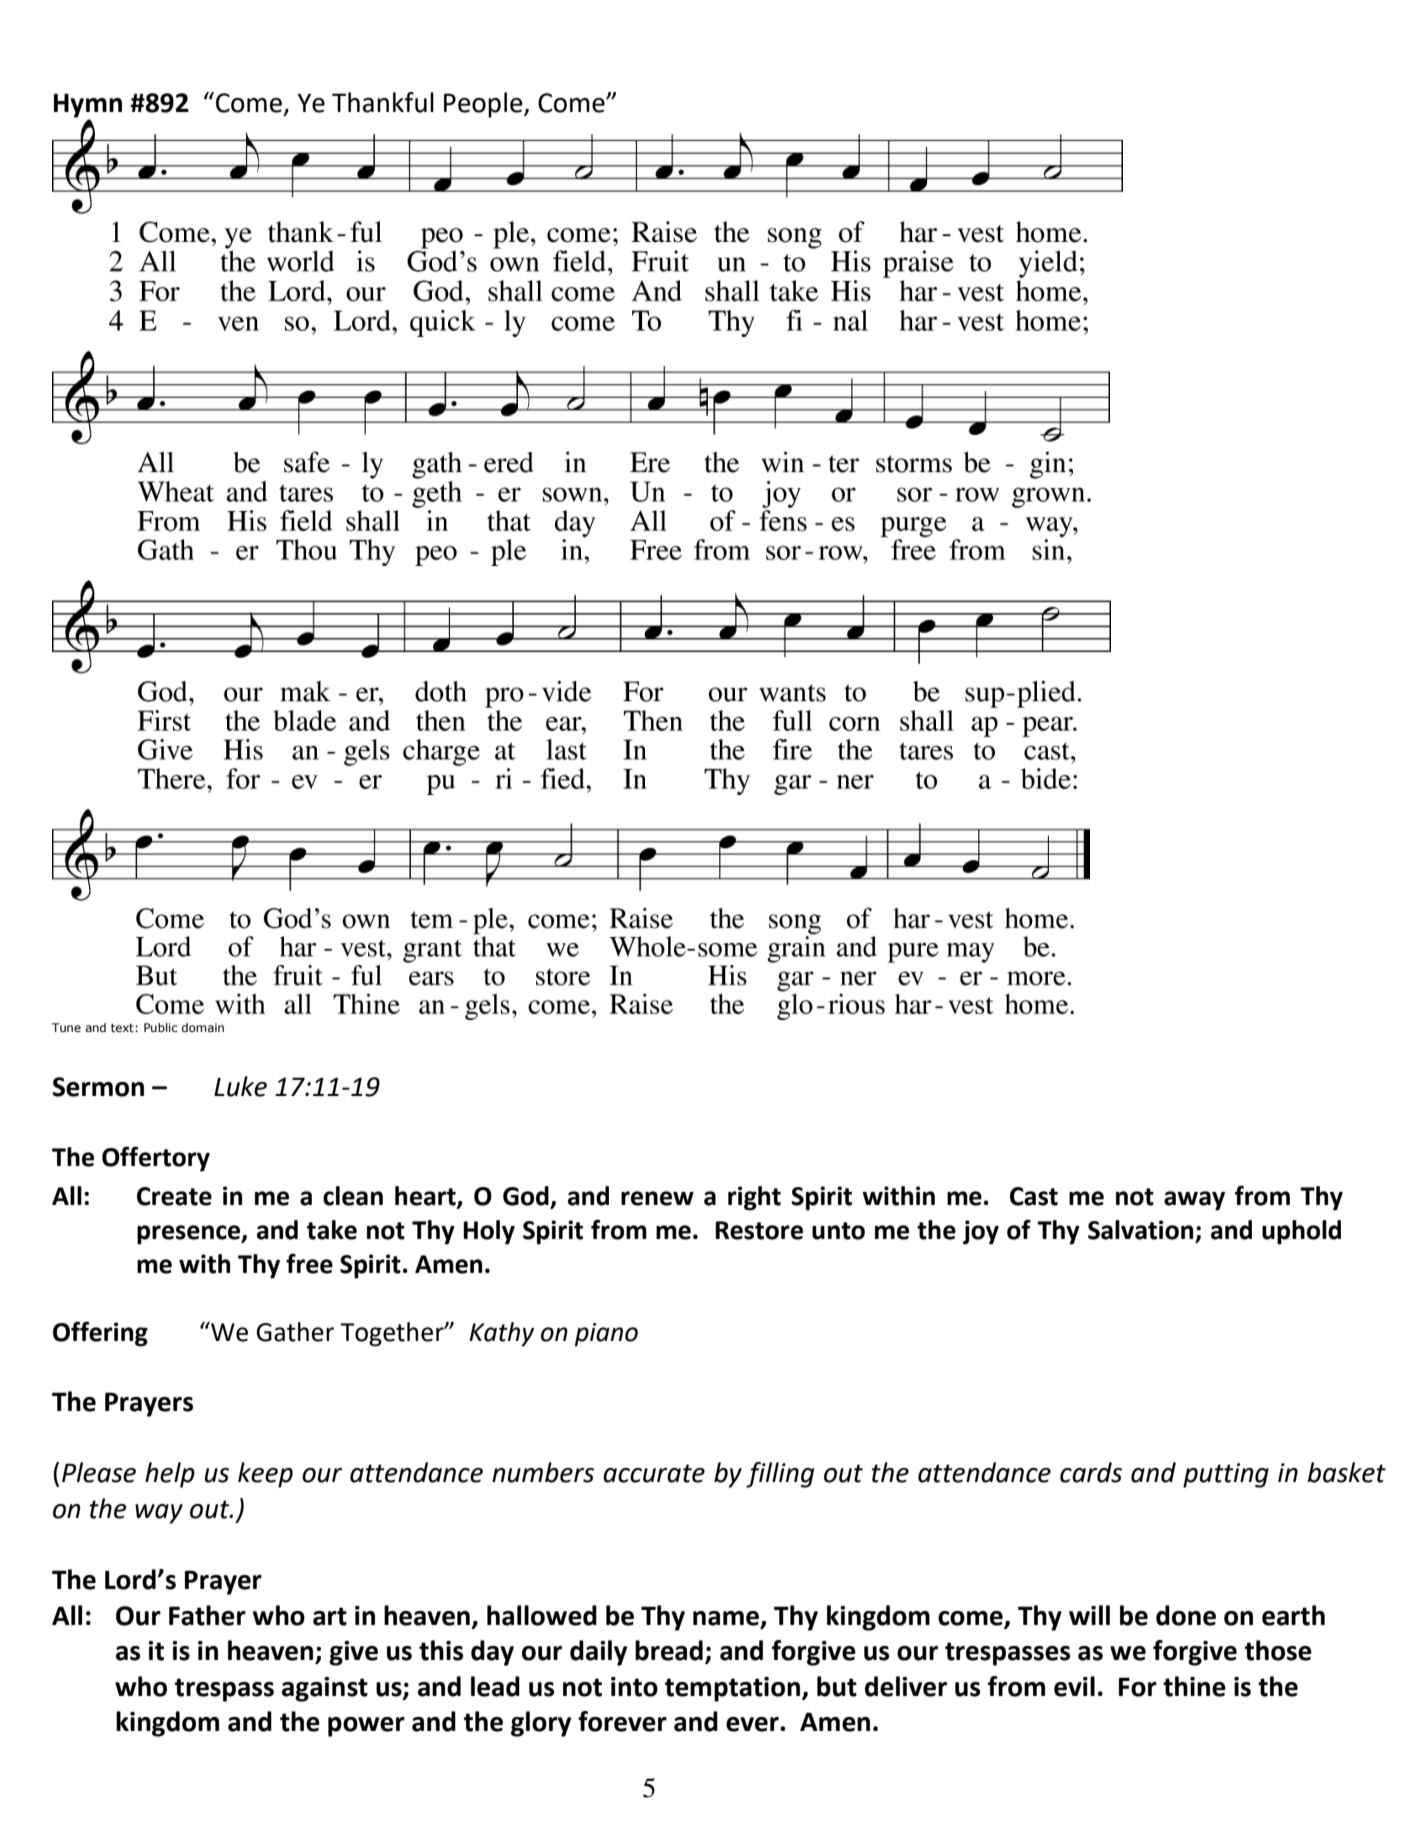  Describe the element at coordinates (207, 1615) in the page. I see `Father` at that location.
